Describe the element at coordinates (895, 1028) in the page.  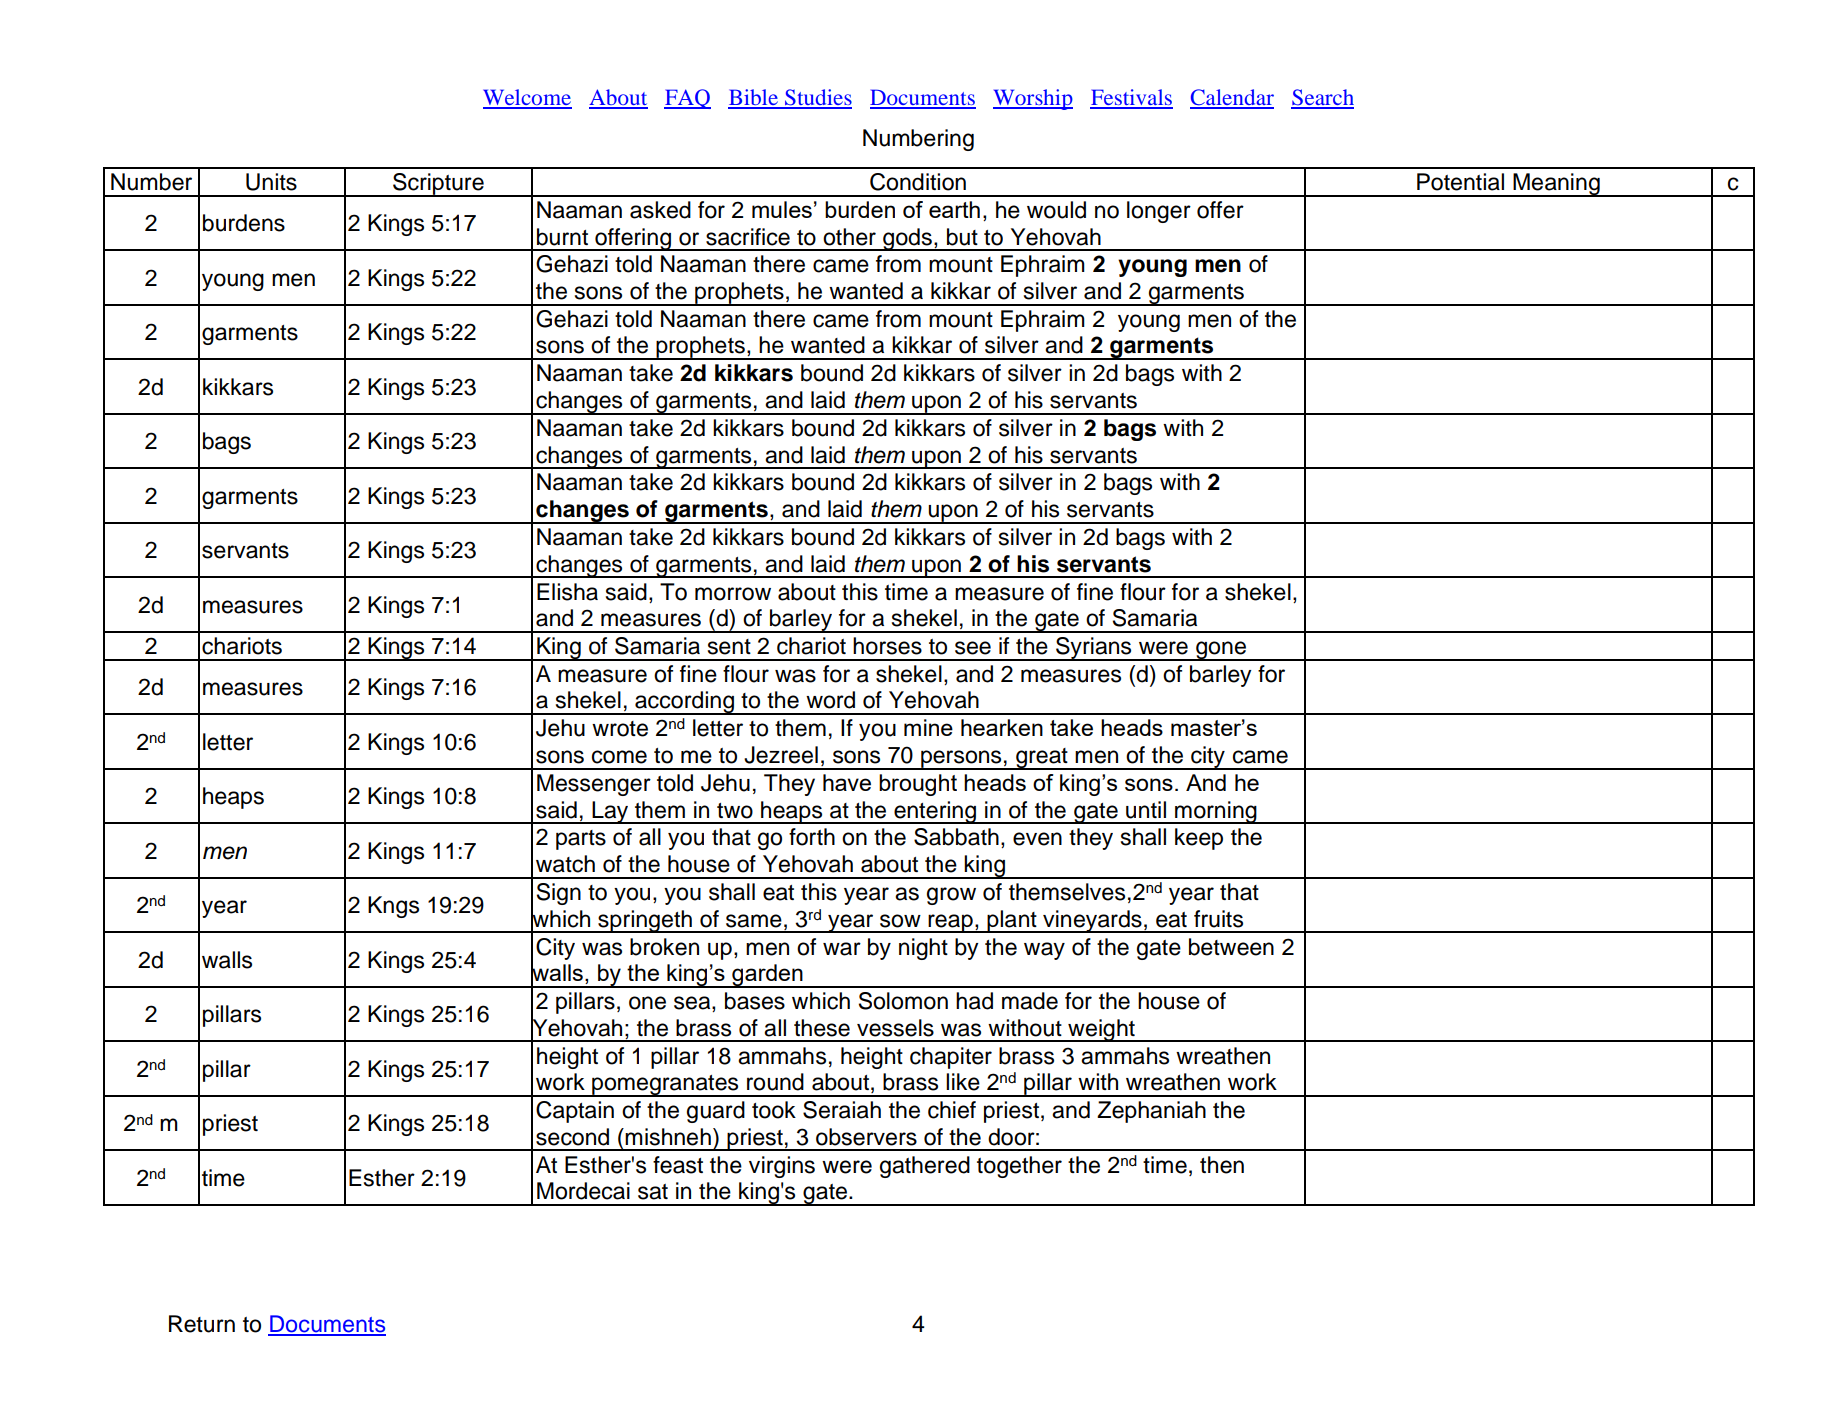
I see `vessels` at that location.
